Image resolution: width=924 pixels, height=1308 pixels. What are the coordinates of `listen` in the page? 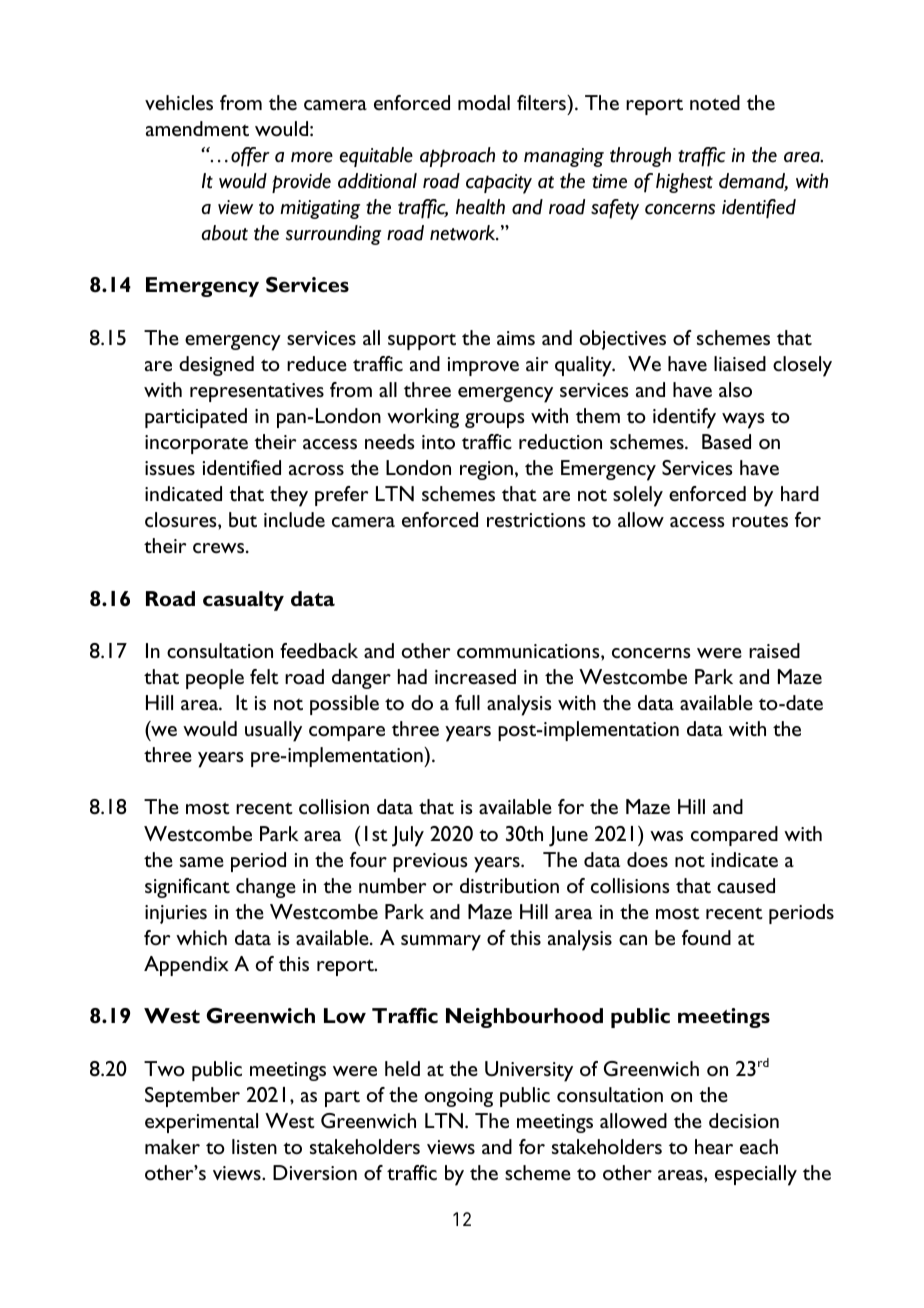 It's located at (254, 1147).
